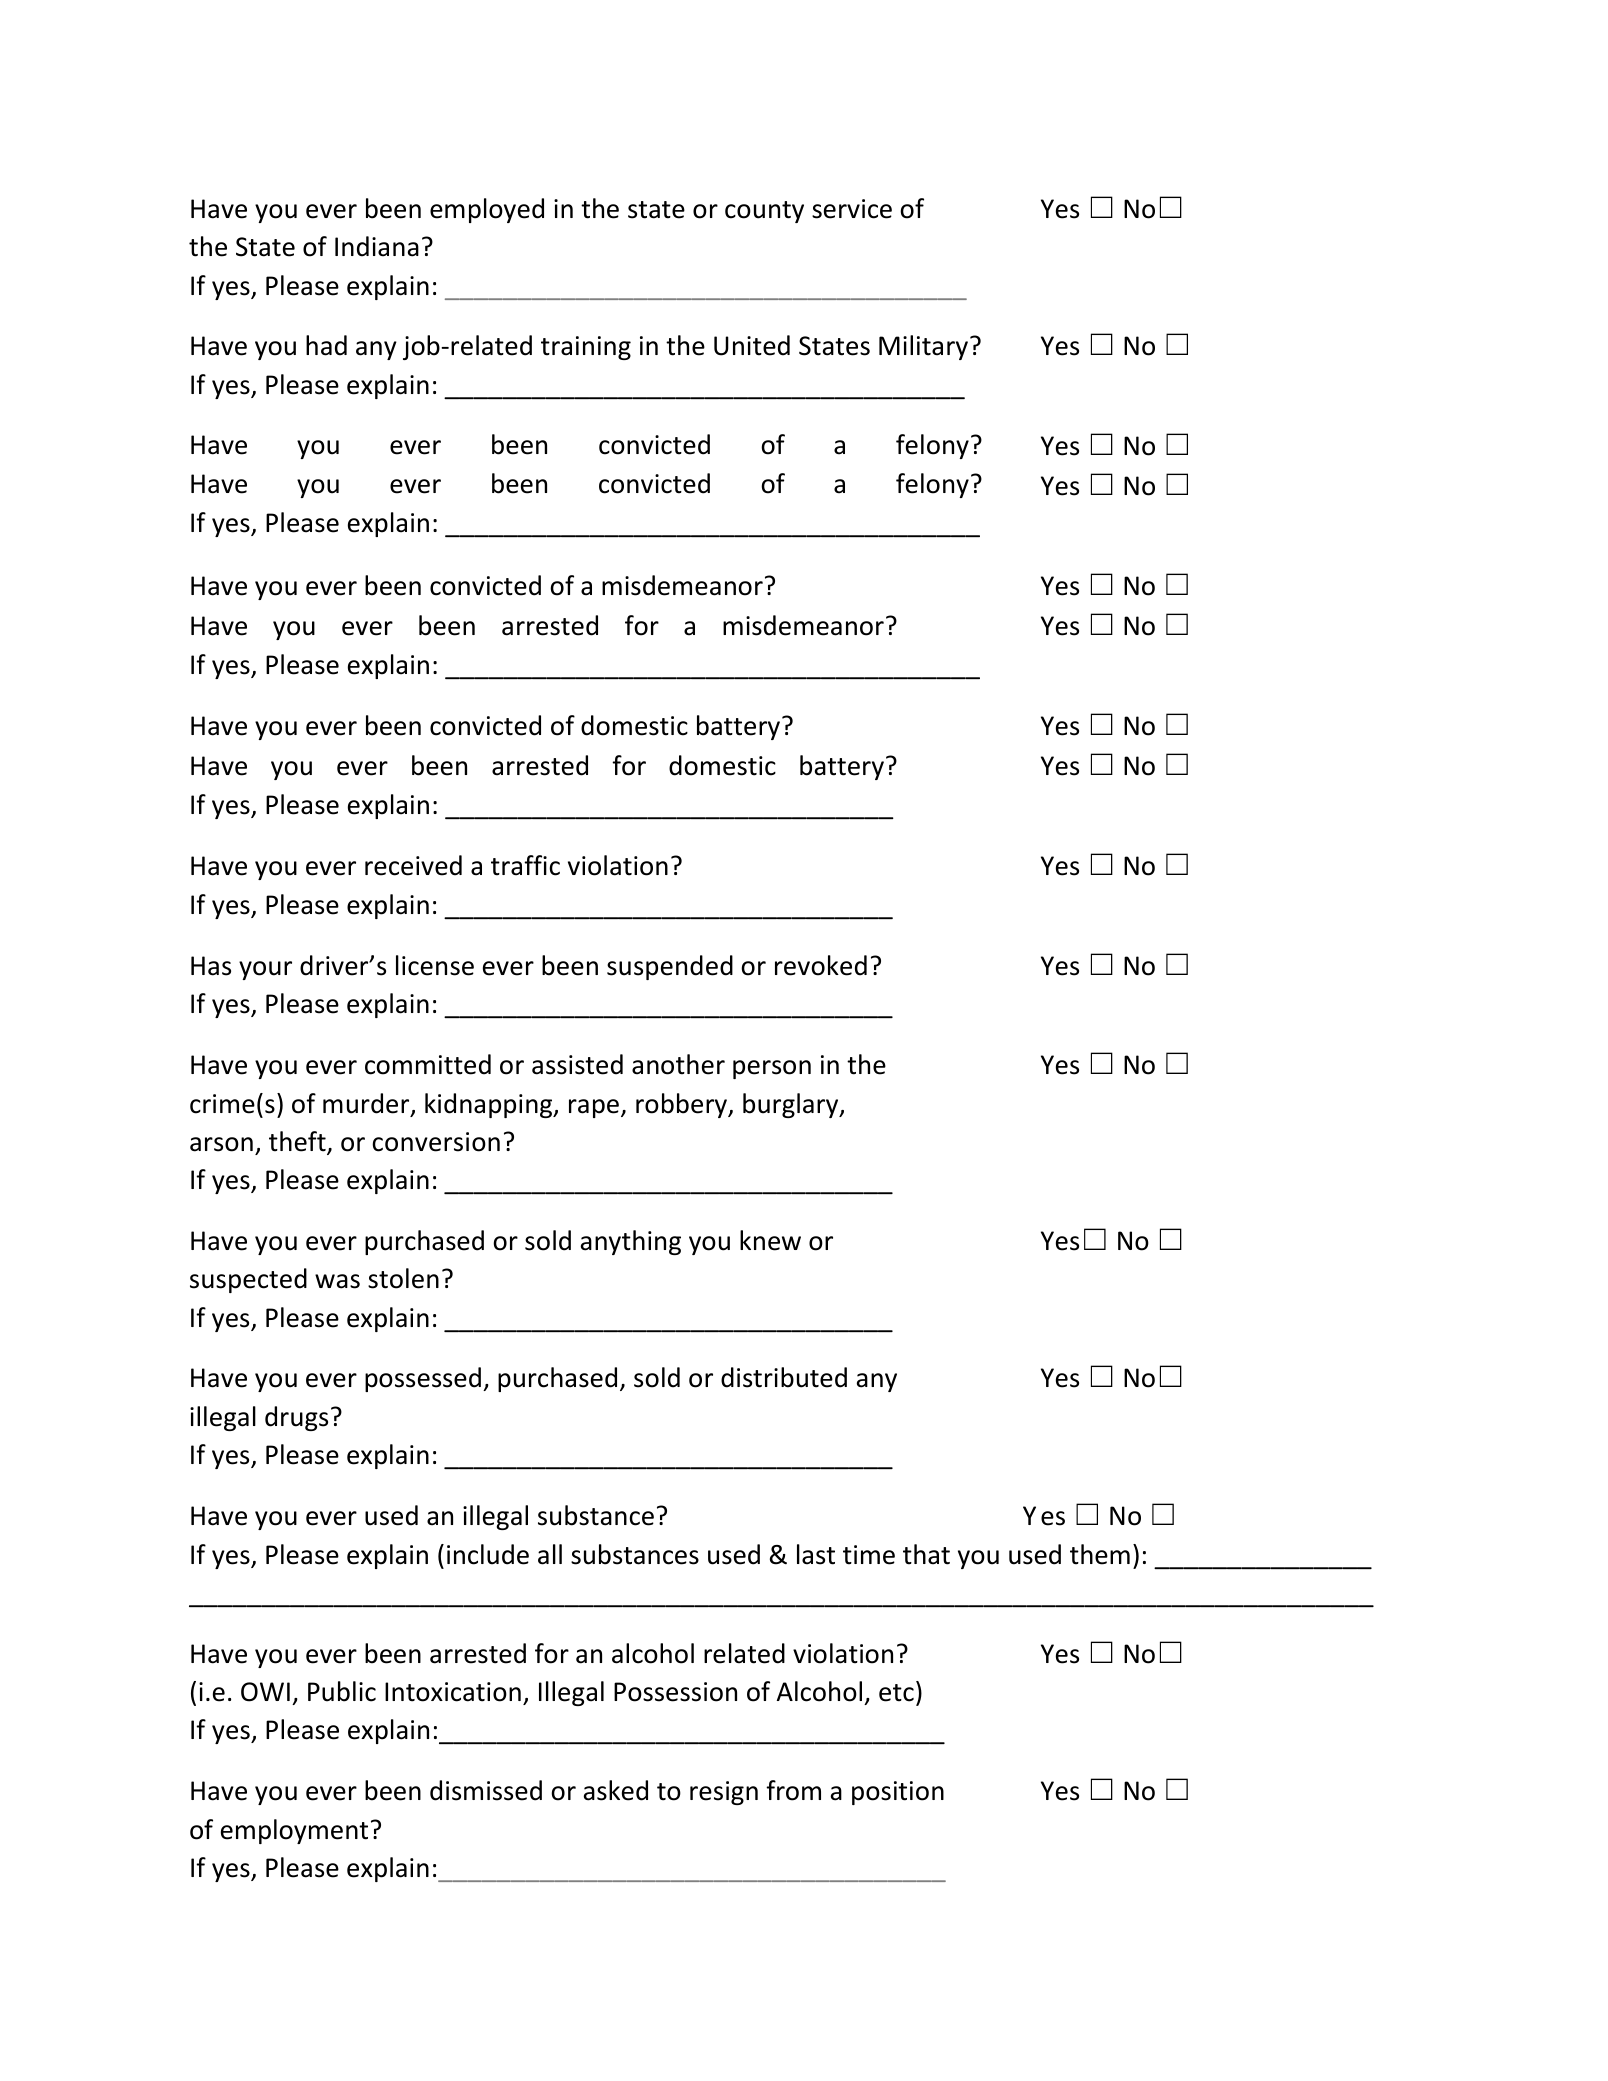 This screenshot has height=2081, width=1608. I want to click on employment, so click(294, 1831).
